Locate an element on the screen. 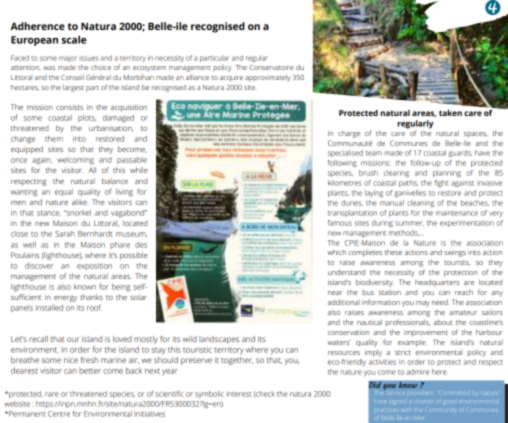 The height and width of the screenshot is (423, 508). charge is located at coordinates (349, 134).
